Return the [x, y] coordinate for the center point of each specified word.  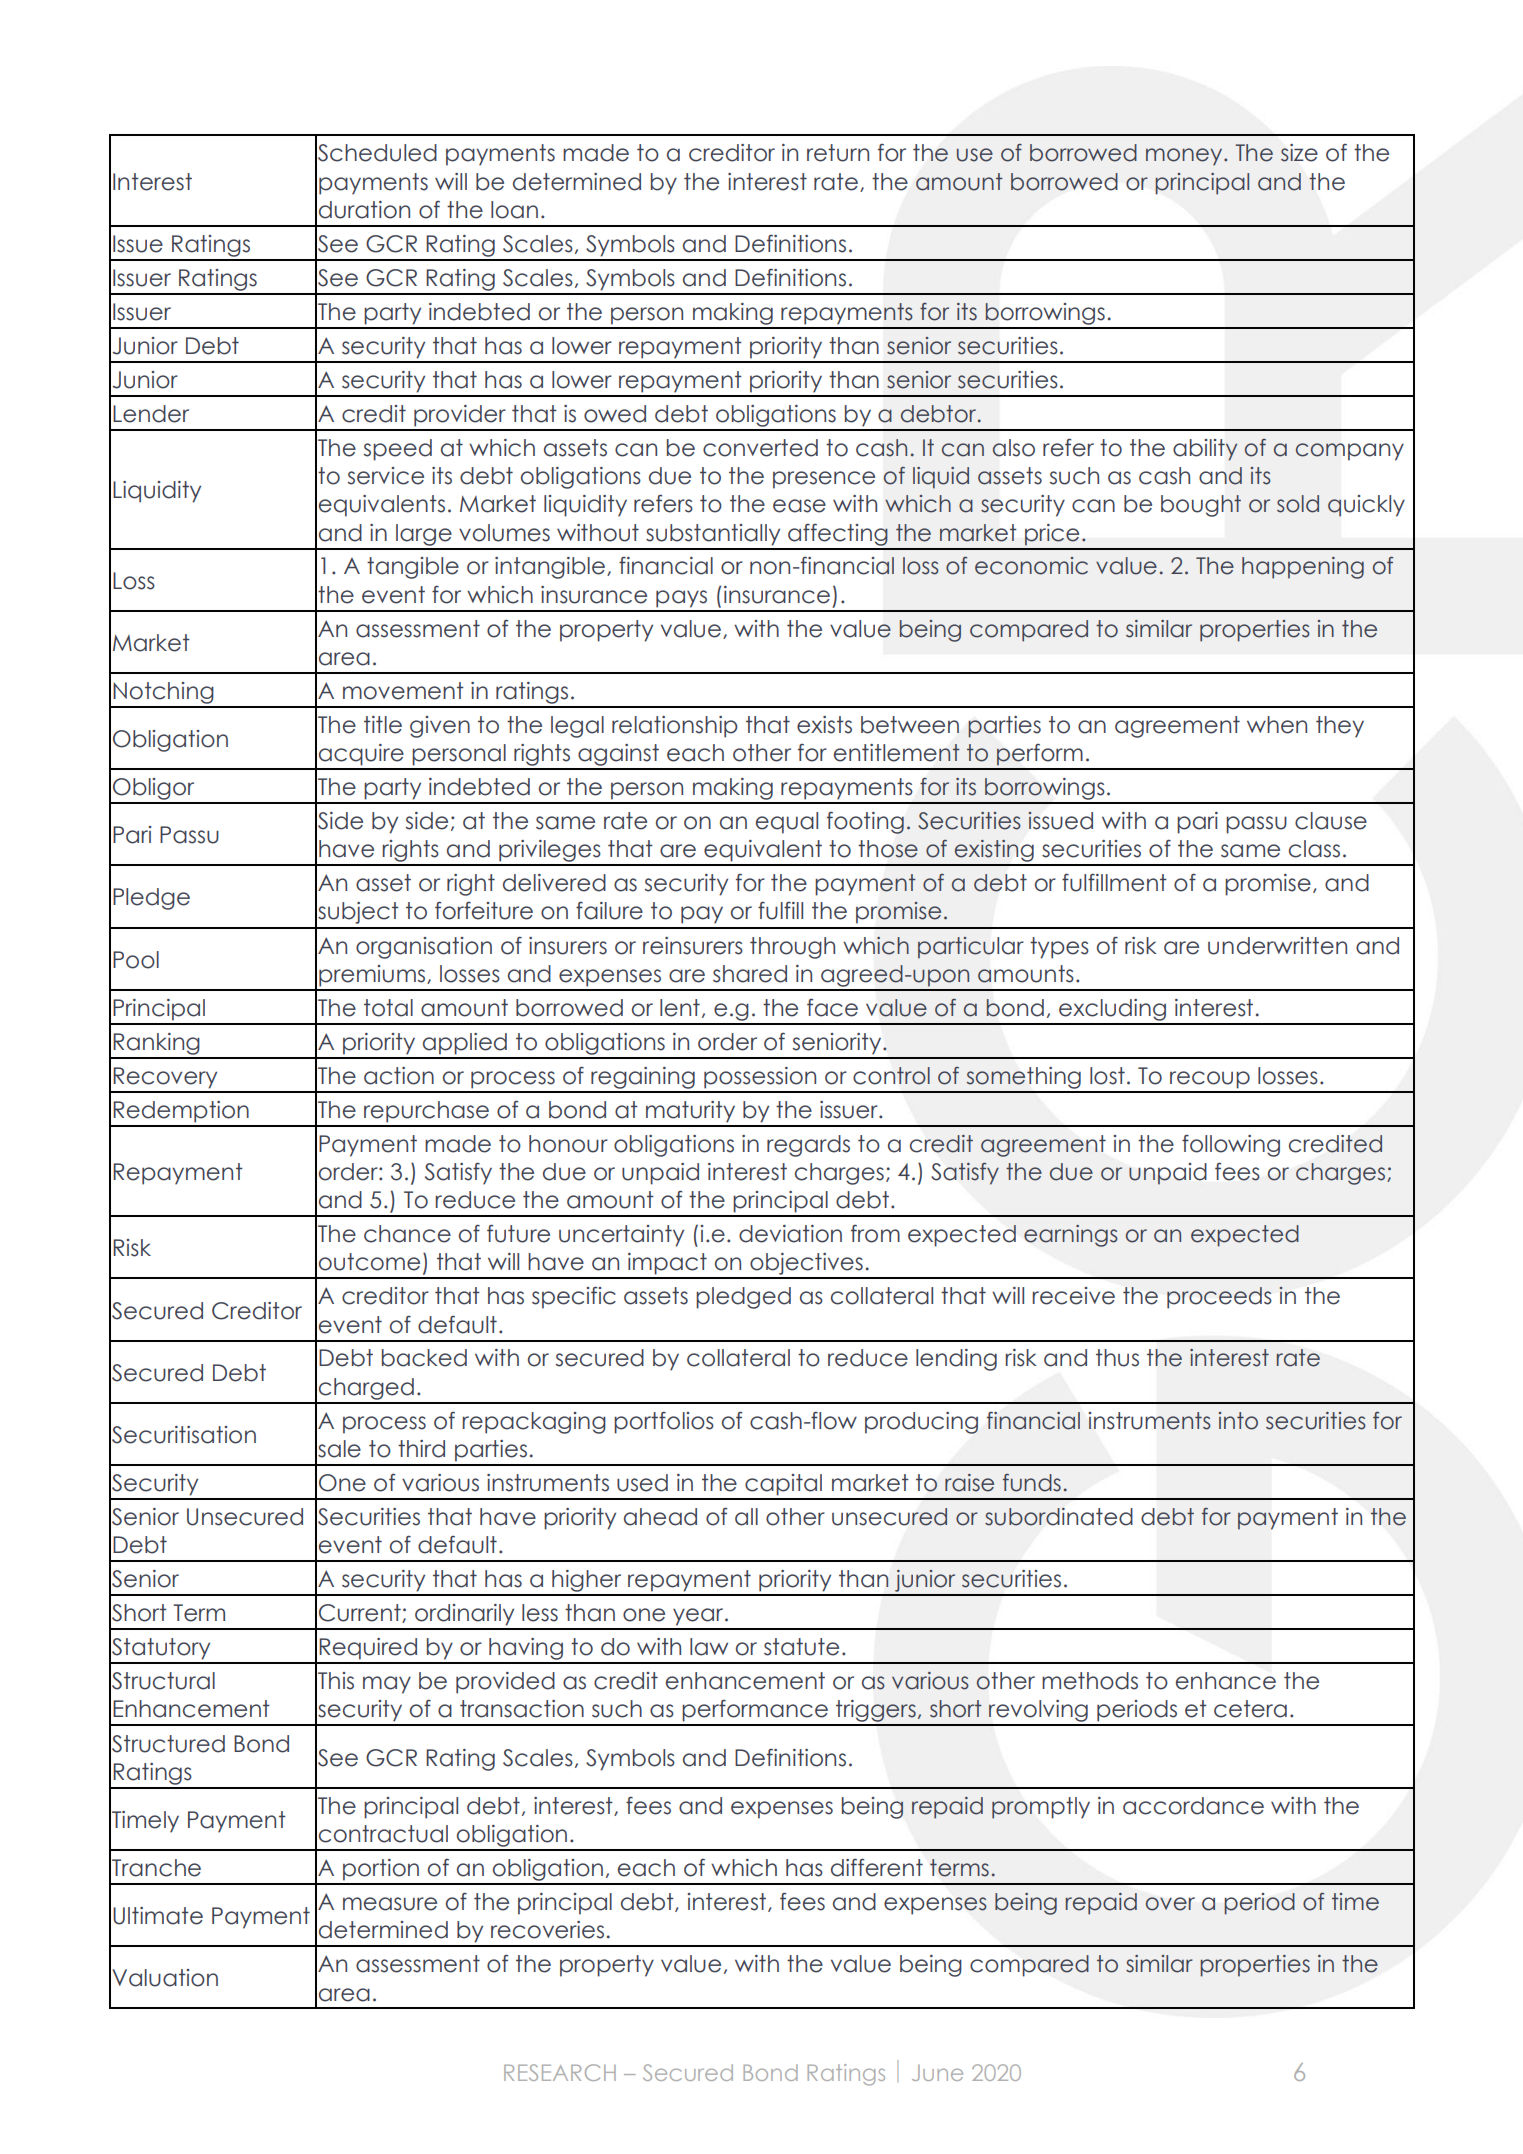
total [388, 1008]
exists [824, 725]
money [1185, 157]
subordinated [1059, 1517]
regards [808, 1146]
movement [403, 691]
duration [364, 210]
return [838, 153]
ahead [660, 1517]
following [1231, 1146]
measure [390, 1904]
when [1277, 725]
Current [361, 1613]
